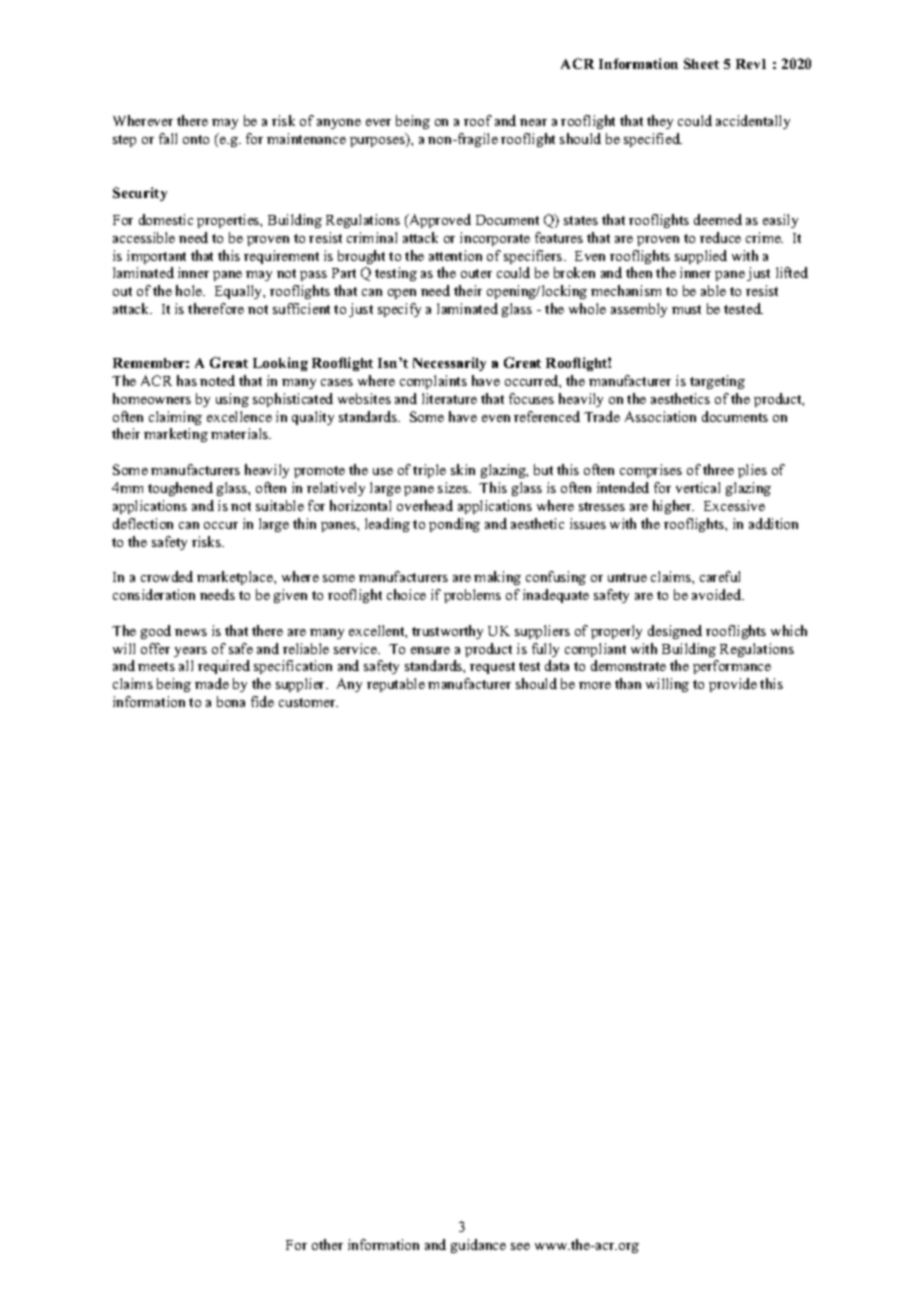  Describe the element at coordinates (492, 668) in the screenshot. I see `request` at that location.
